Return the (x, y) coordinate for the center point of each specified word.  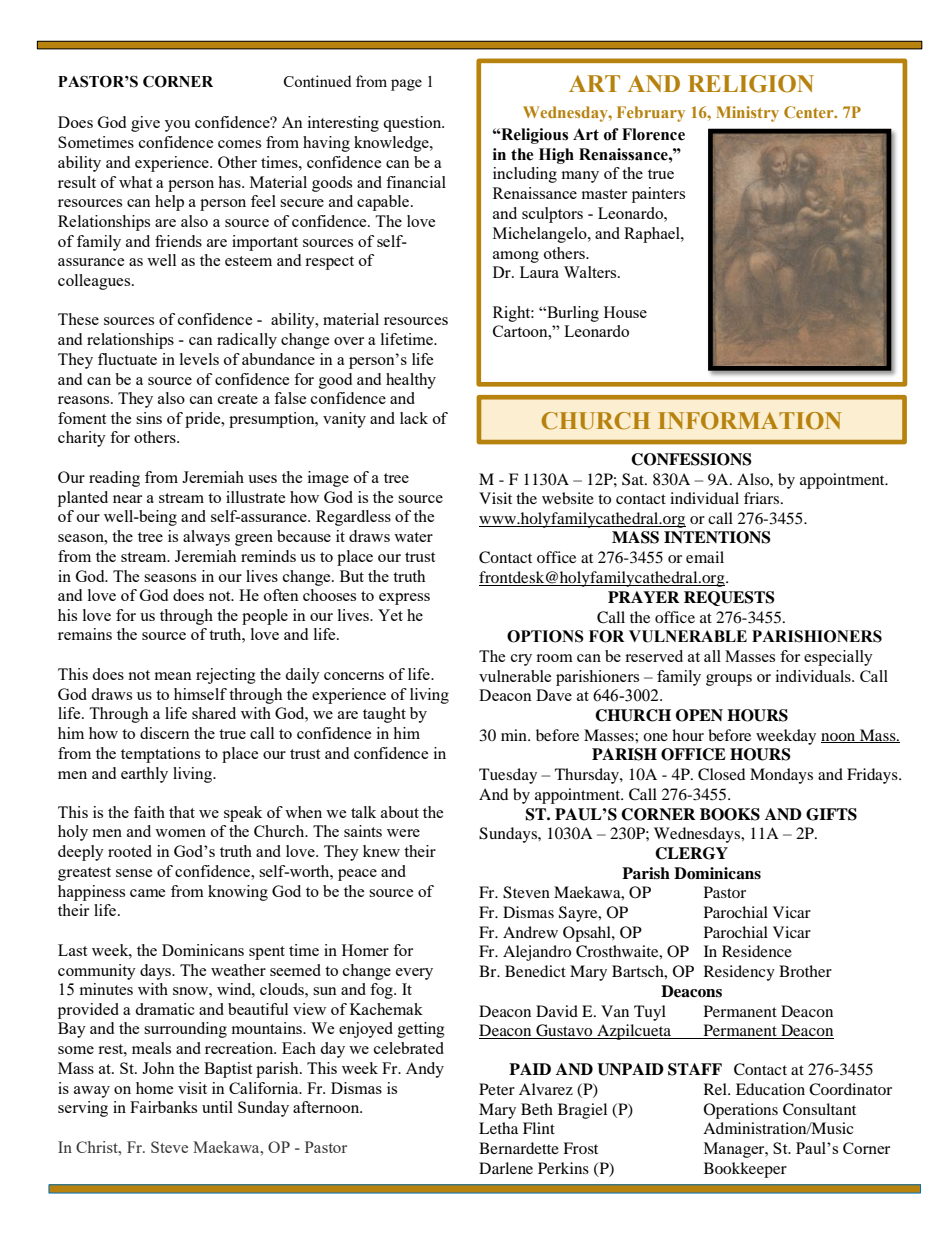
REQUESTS (729, 598)
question (413, 124)
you (177, 126)
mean (173, 676)
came (147, 893)
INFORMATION (749, 421)
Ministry (747, 114)
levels (199, 359)
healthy (411, 381)
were (403, 833)
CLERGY (691, 853)
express (404, 599)
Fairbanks (163, 1107)
